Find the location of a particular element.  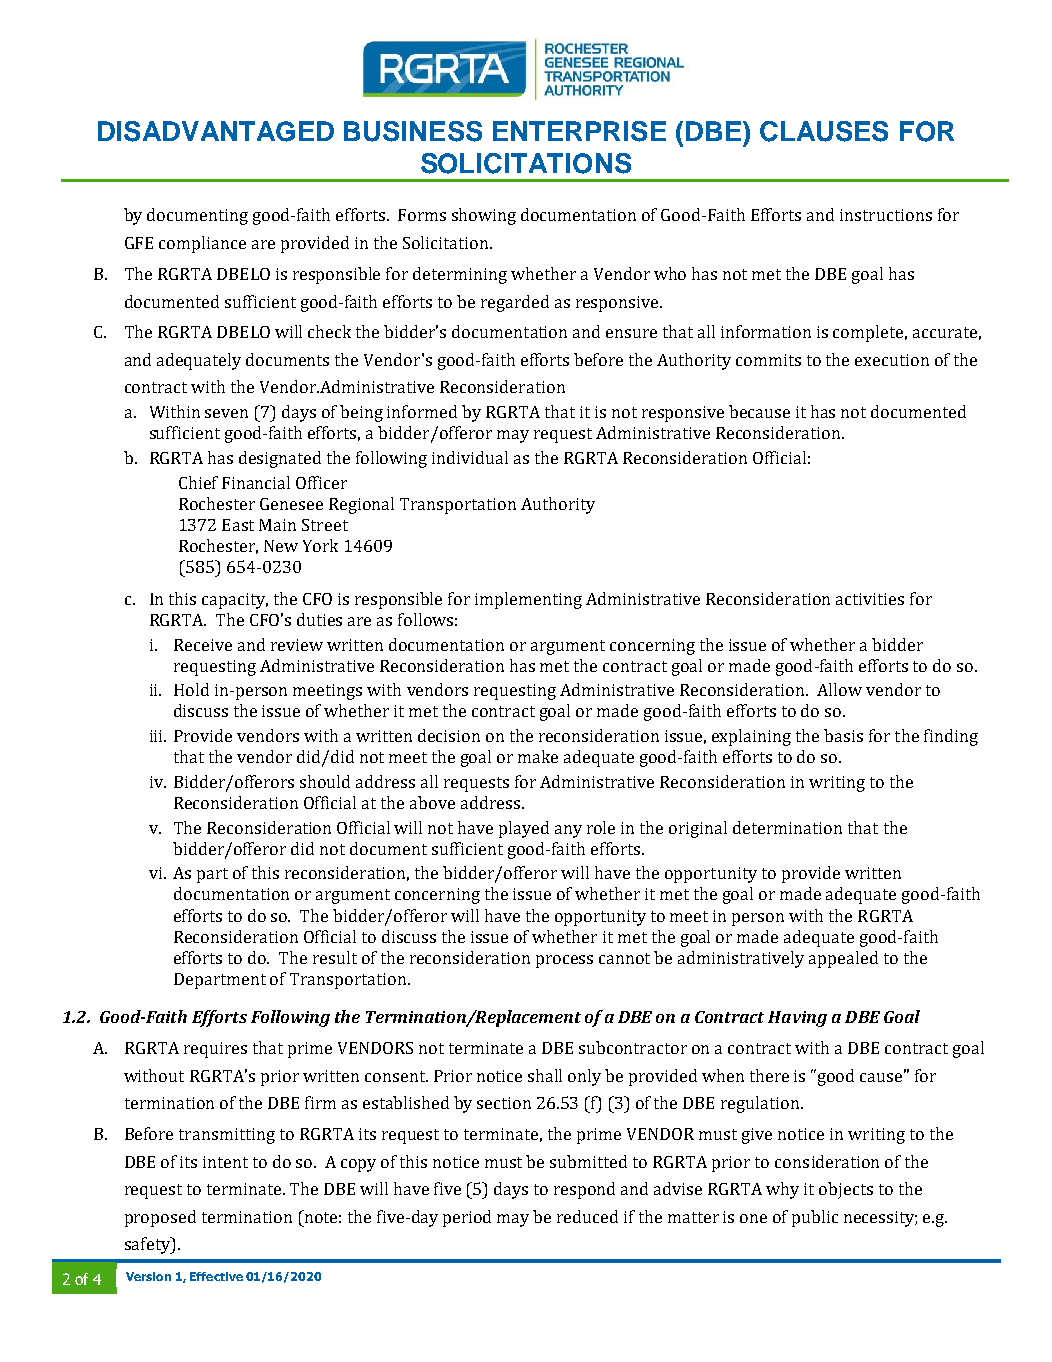

CLAUSES is located at coordinates (824, 131).
